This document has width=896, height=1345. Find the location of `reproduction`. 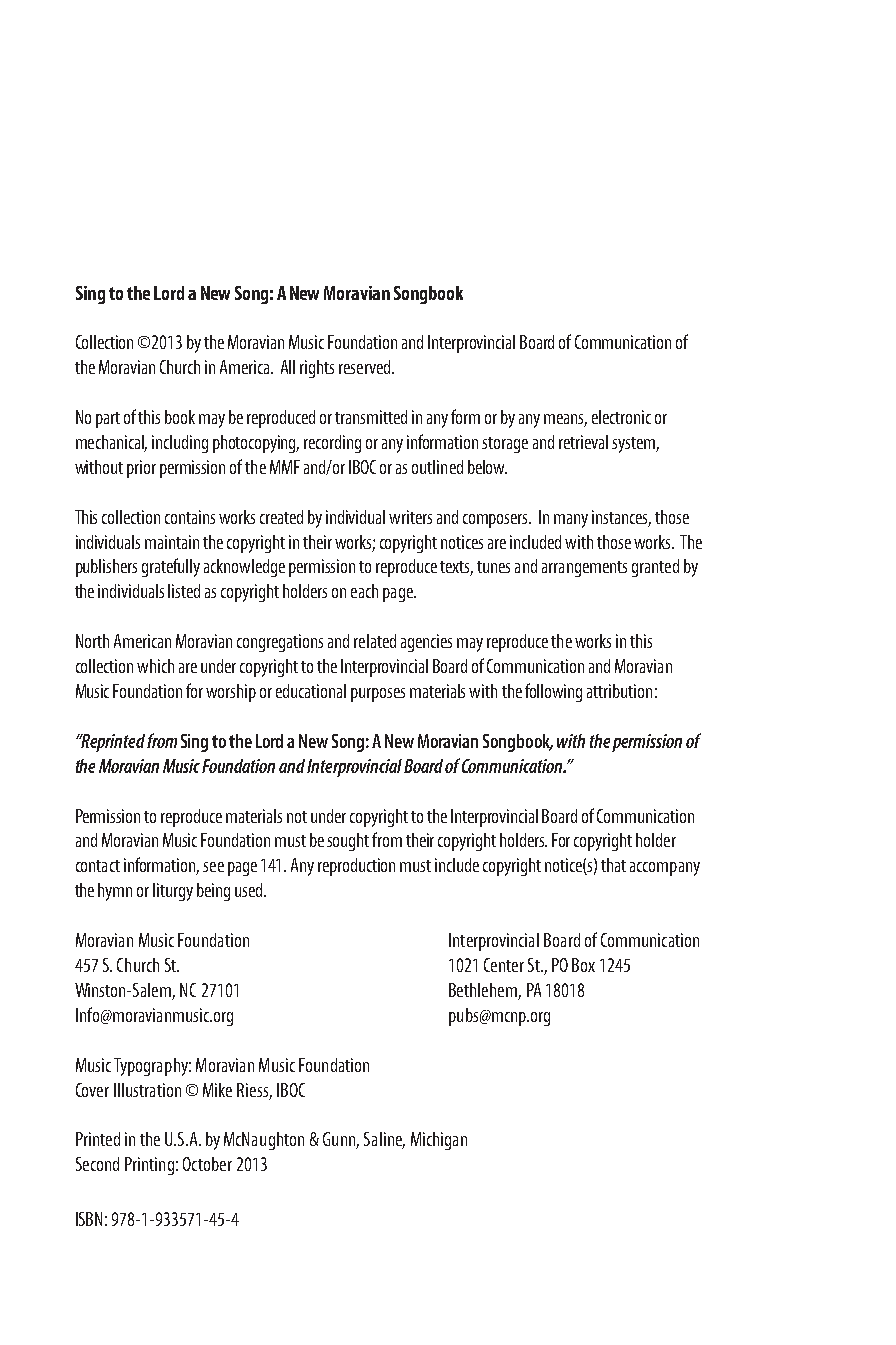

reproduction is located at coordinates (356, 867).
